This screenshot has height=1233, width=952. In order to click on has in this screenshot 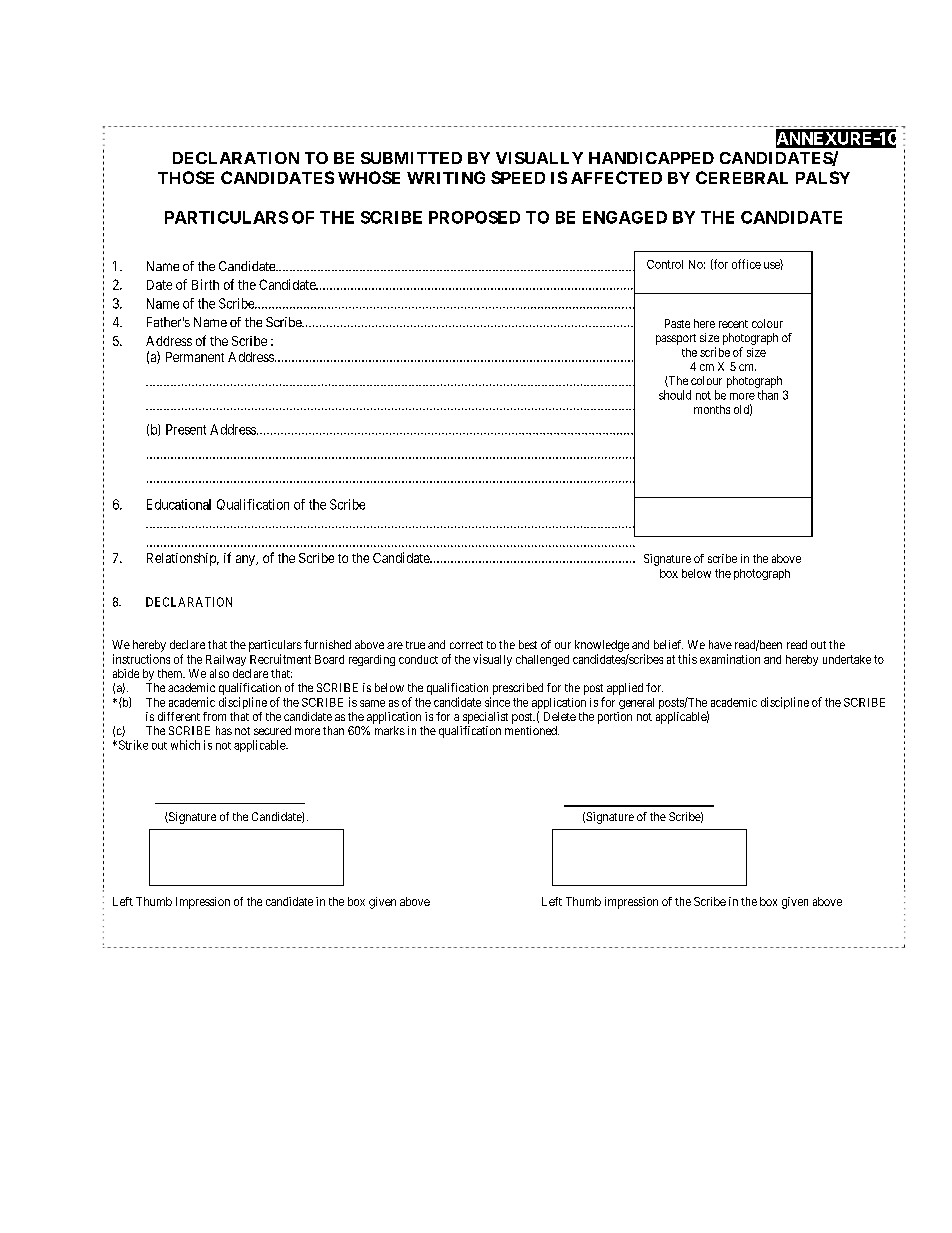, I will do `click(224, 730)`.
